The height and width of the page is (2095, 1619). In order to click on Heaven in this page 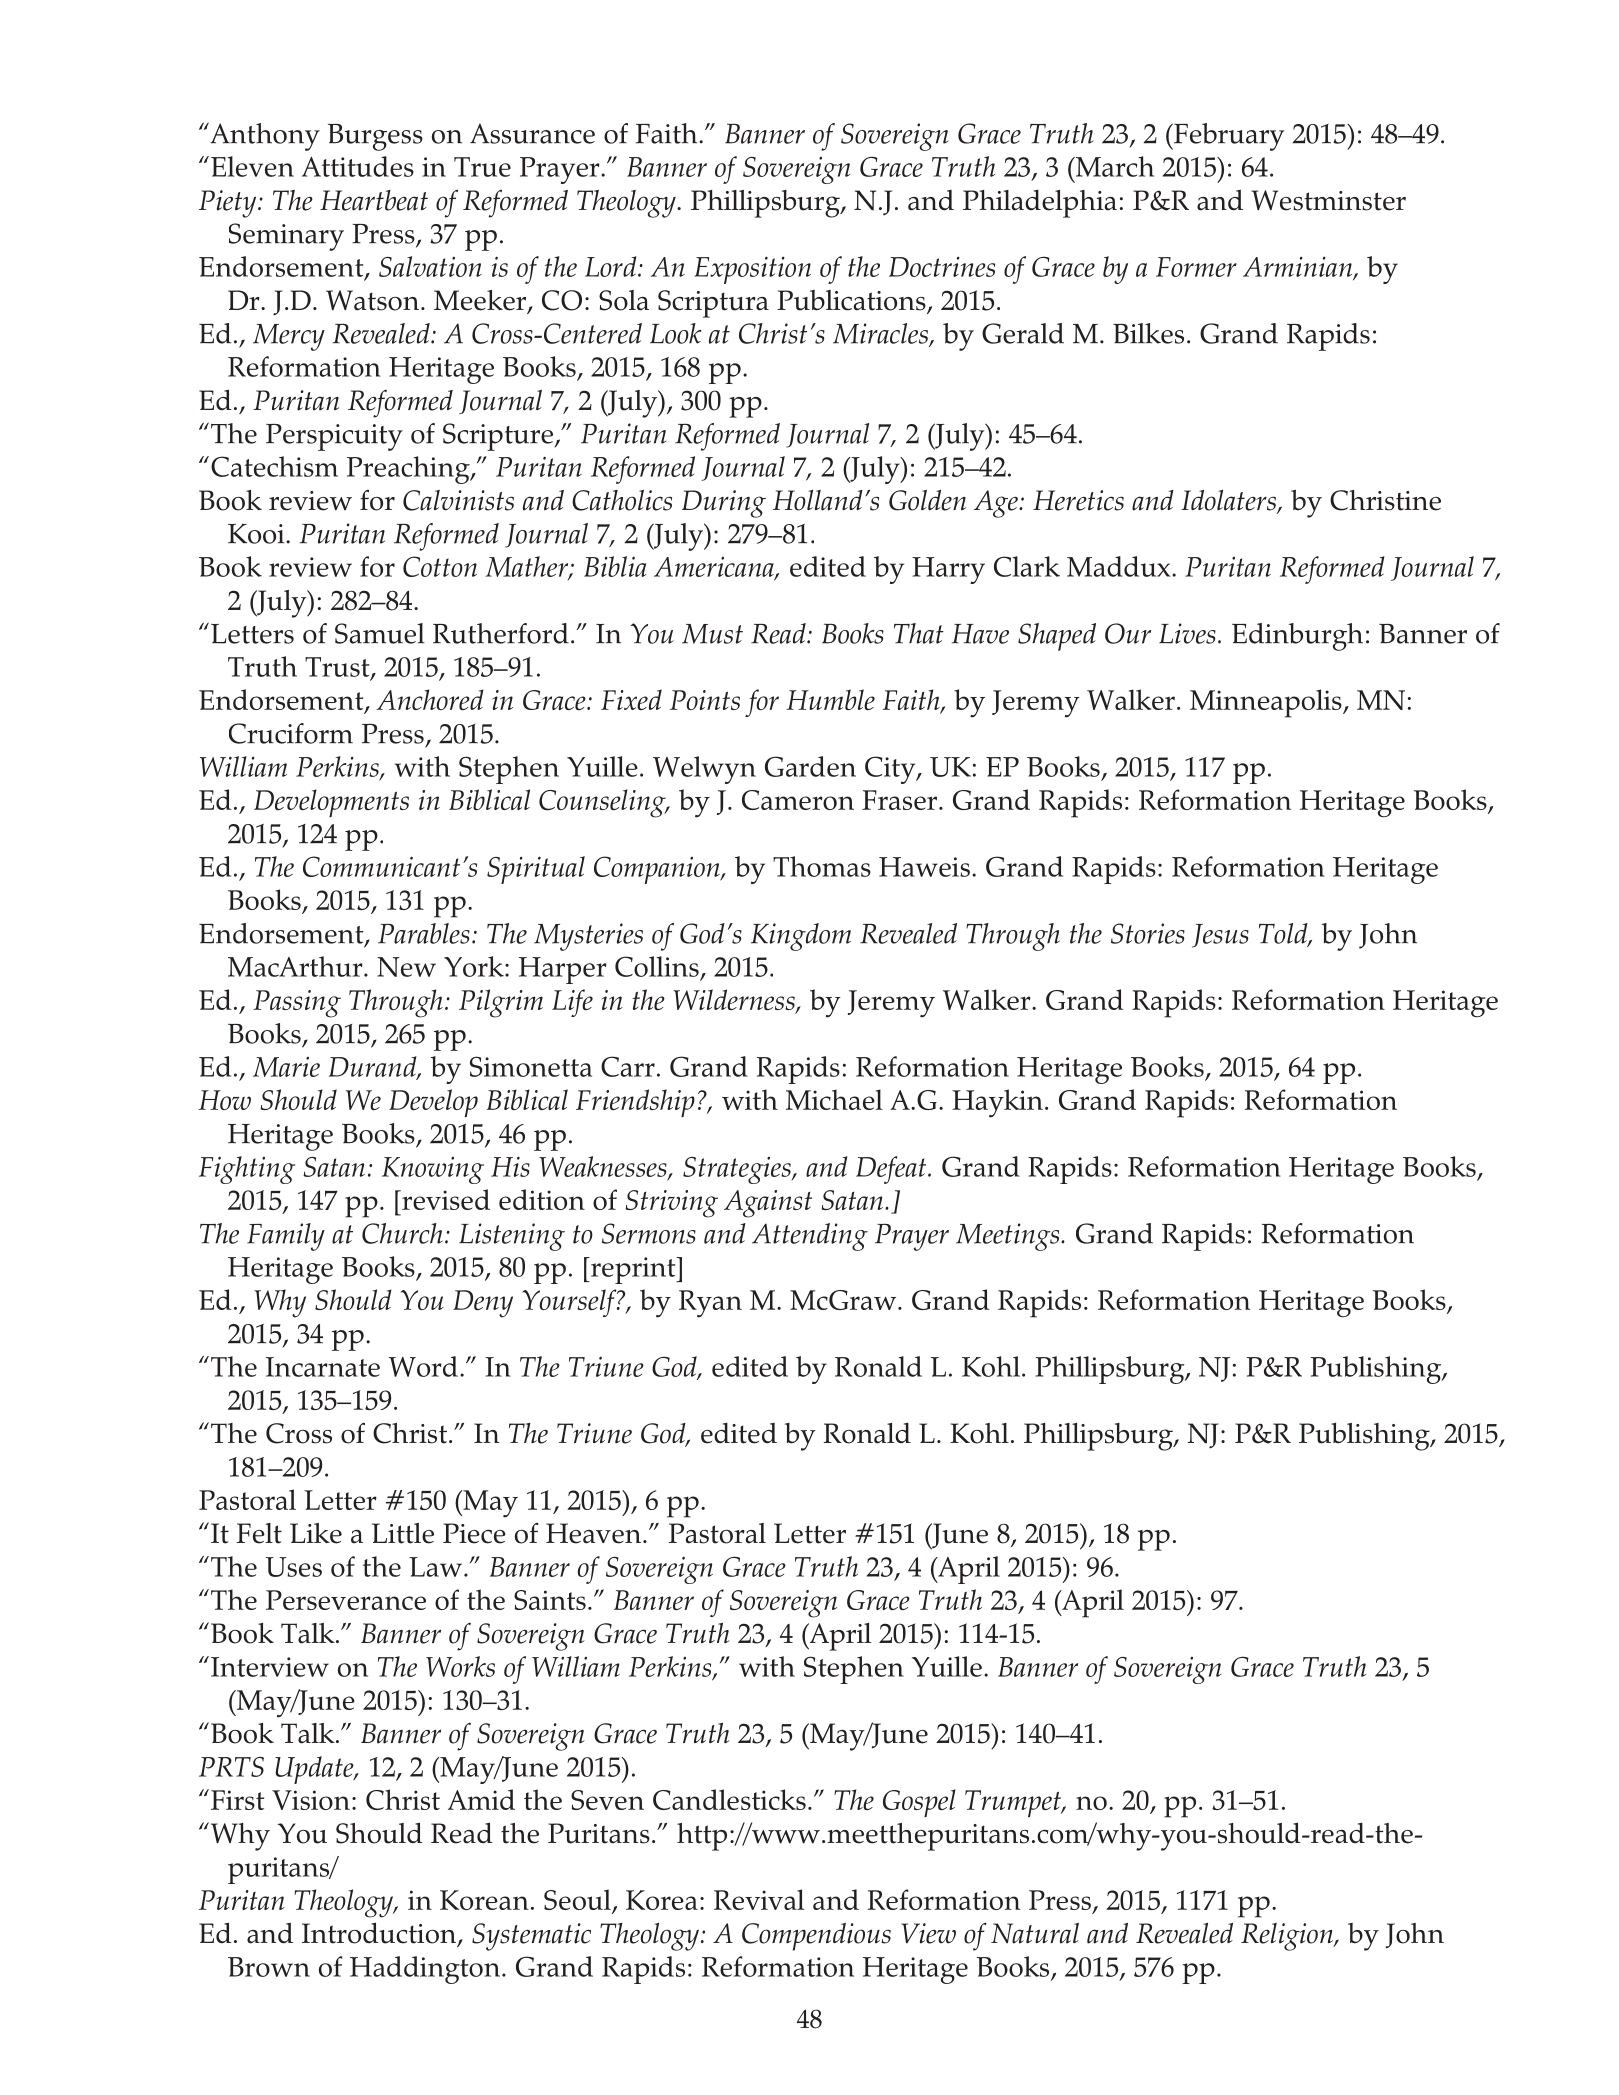, I will do `click(595, 1533)`.
